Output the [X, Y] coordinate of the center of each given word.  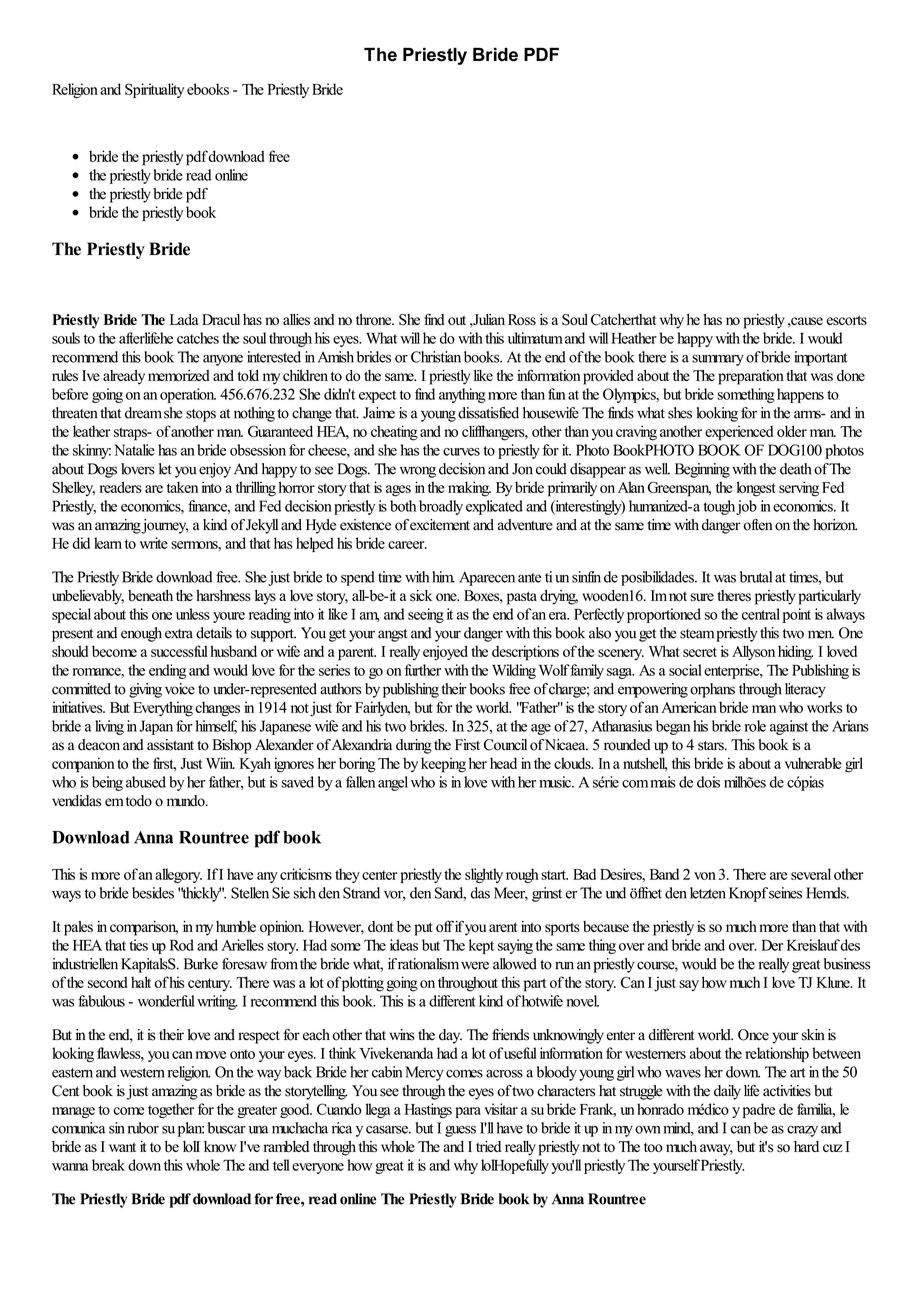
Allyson [753, 652]
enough [141, 634]
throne [375, 320]
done [851, 375]
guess [460, 1131]
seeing [426, 615]
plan [191, 1129]
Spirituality [154, 90]
